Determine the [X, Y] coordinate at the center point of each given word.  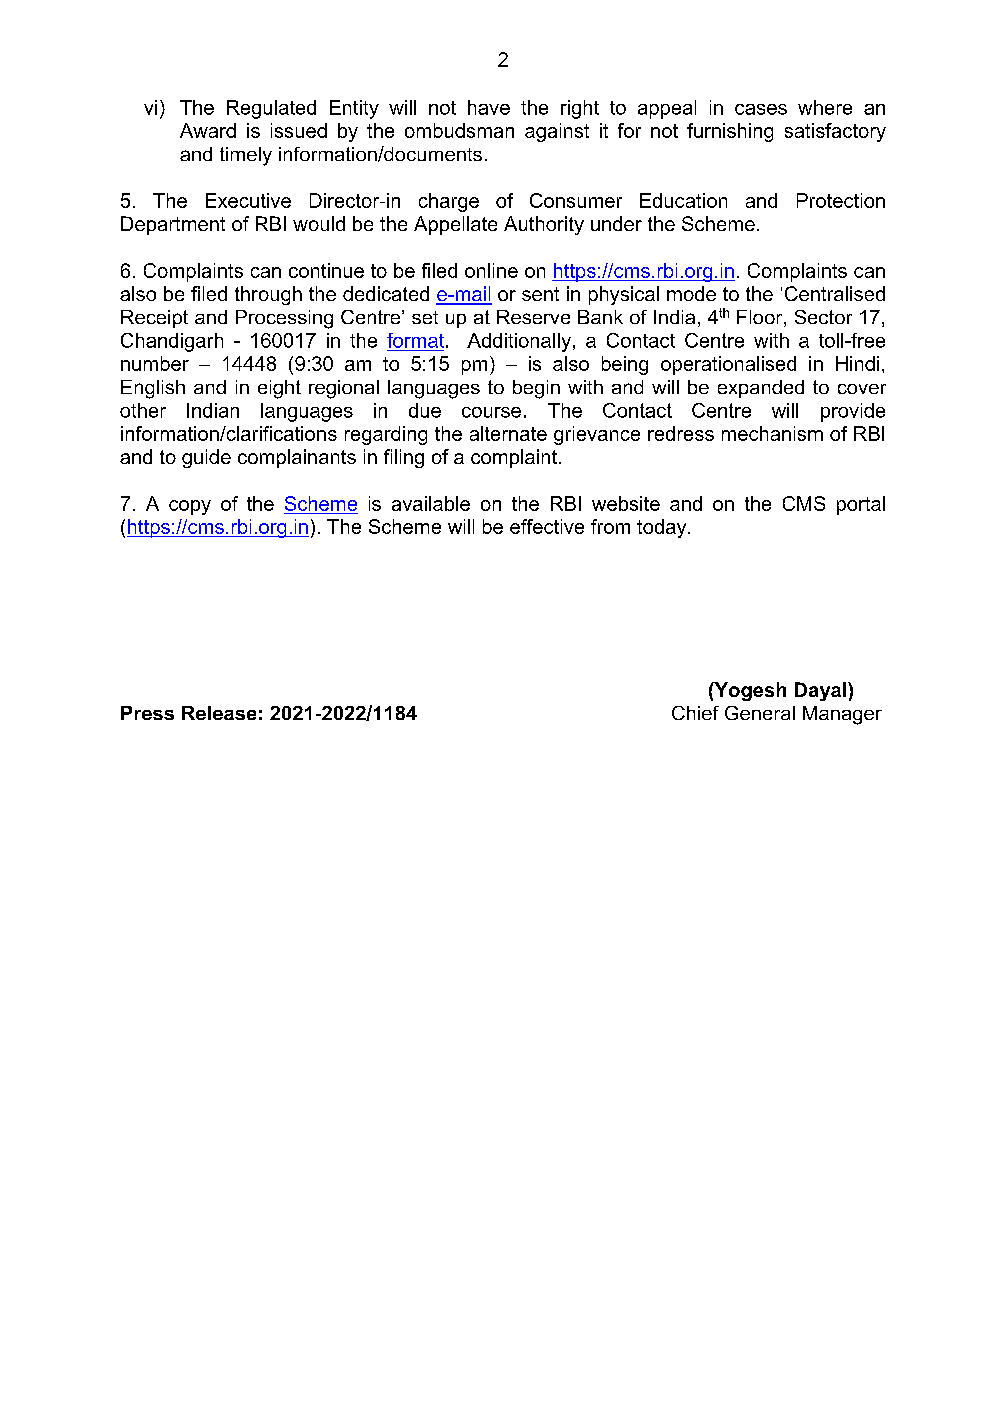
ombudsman [459, 130]
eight [279, 389]
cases [761, 109]
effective [547, 526]
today [663, 528]
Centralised [835, 293]
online [491, 270]
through [268, 295]
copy [190, 507]
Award [208, 130]
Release [219, 713]
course [491, 412]
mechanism [772, 433]
